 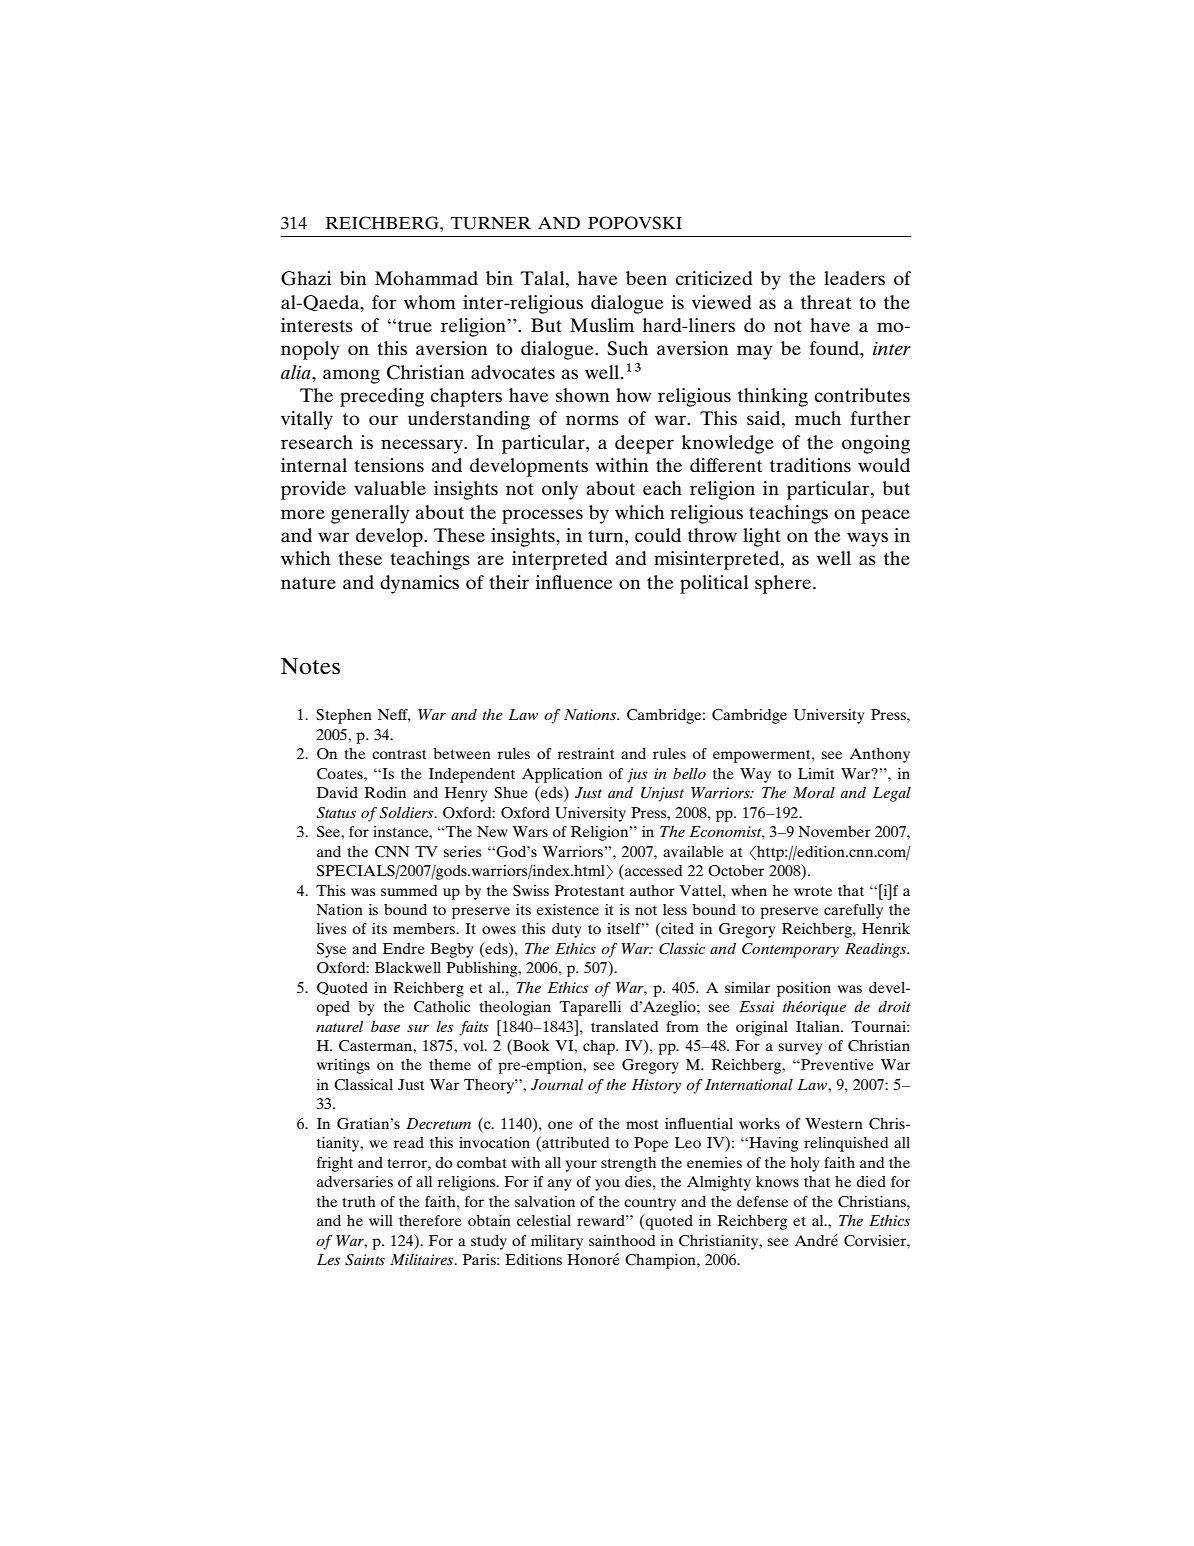 What do you see at coordinates (804, 989) in the screenshot?
I see `position` at bounding box center [804, 989].
